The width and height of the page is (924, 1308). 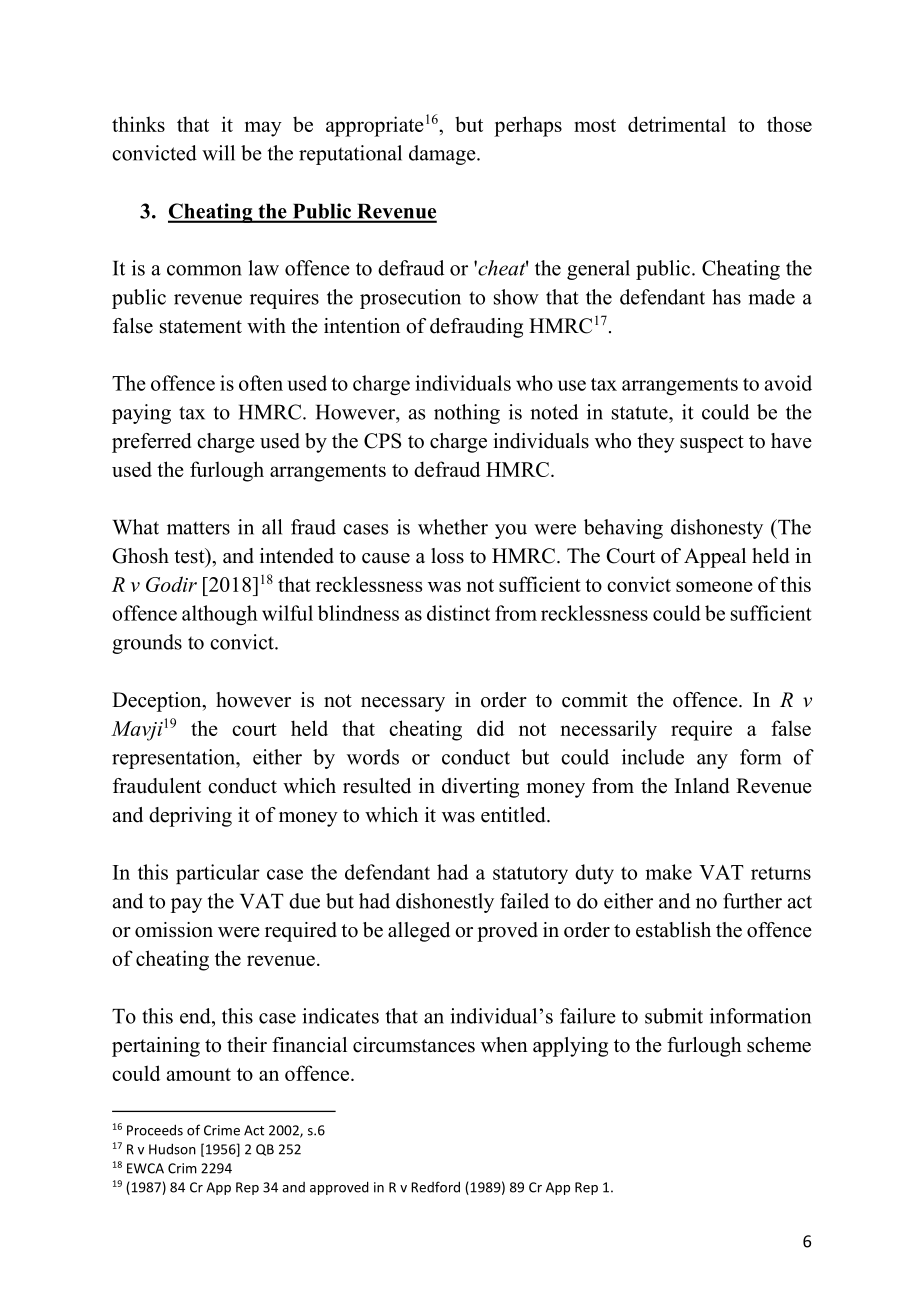 What do you see at coordinates (198, 528) in the page?
I see `matters` at bounding box center [198, 528].
